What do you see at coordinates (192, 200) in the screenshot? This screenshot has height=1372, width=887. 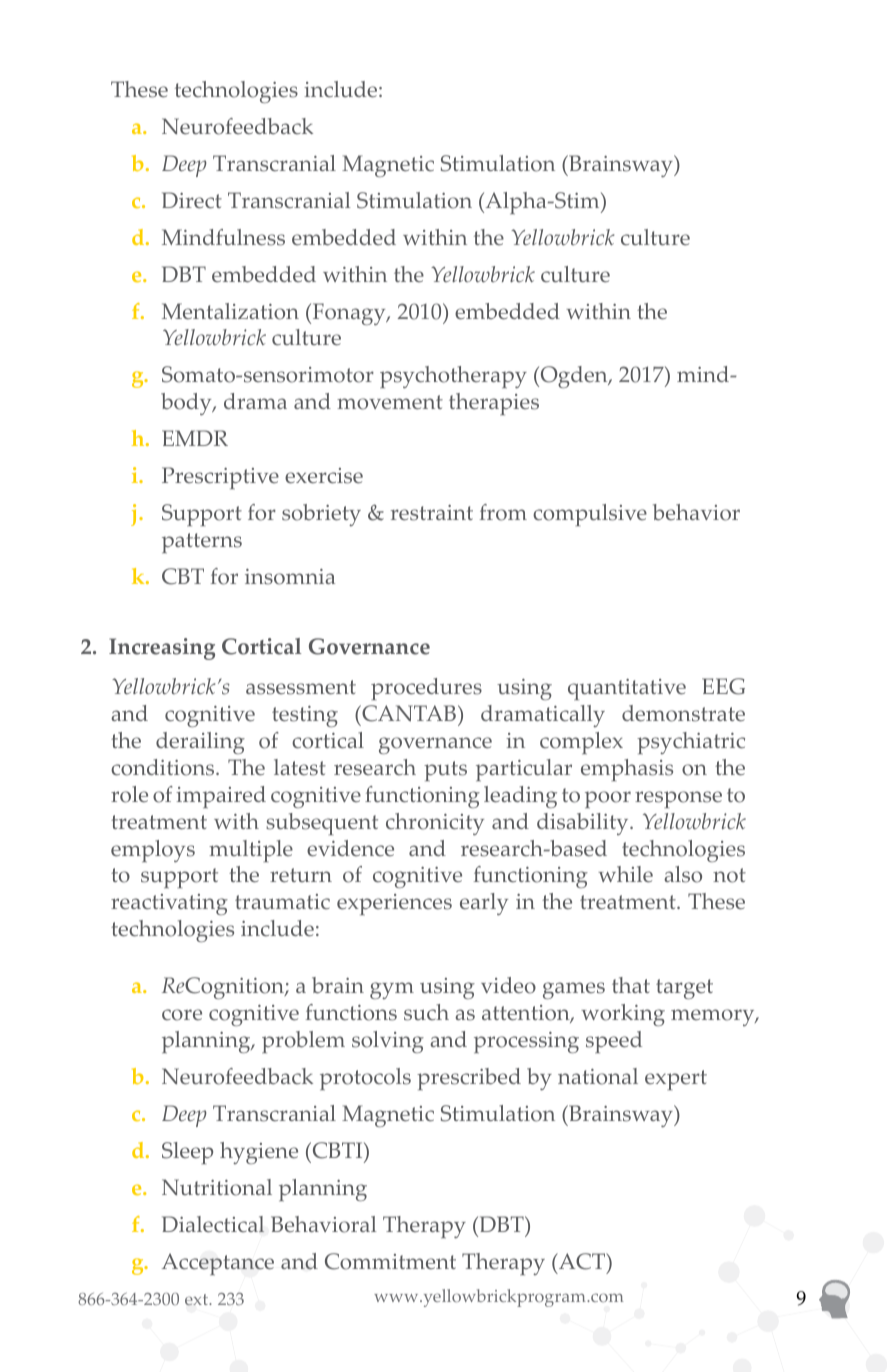 I see `Direct` at bounding box center [192, 200].
